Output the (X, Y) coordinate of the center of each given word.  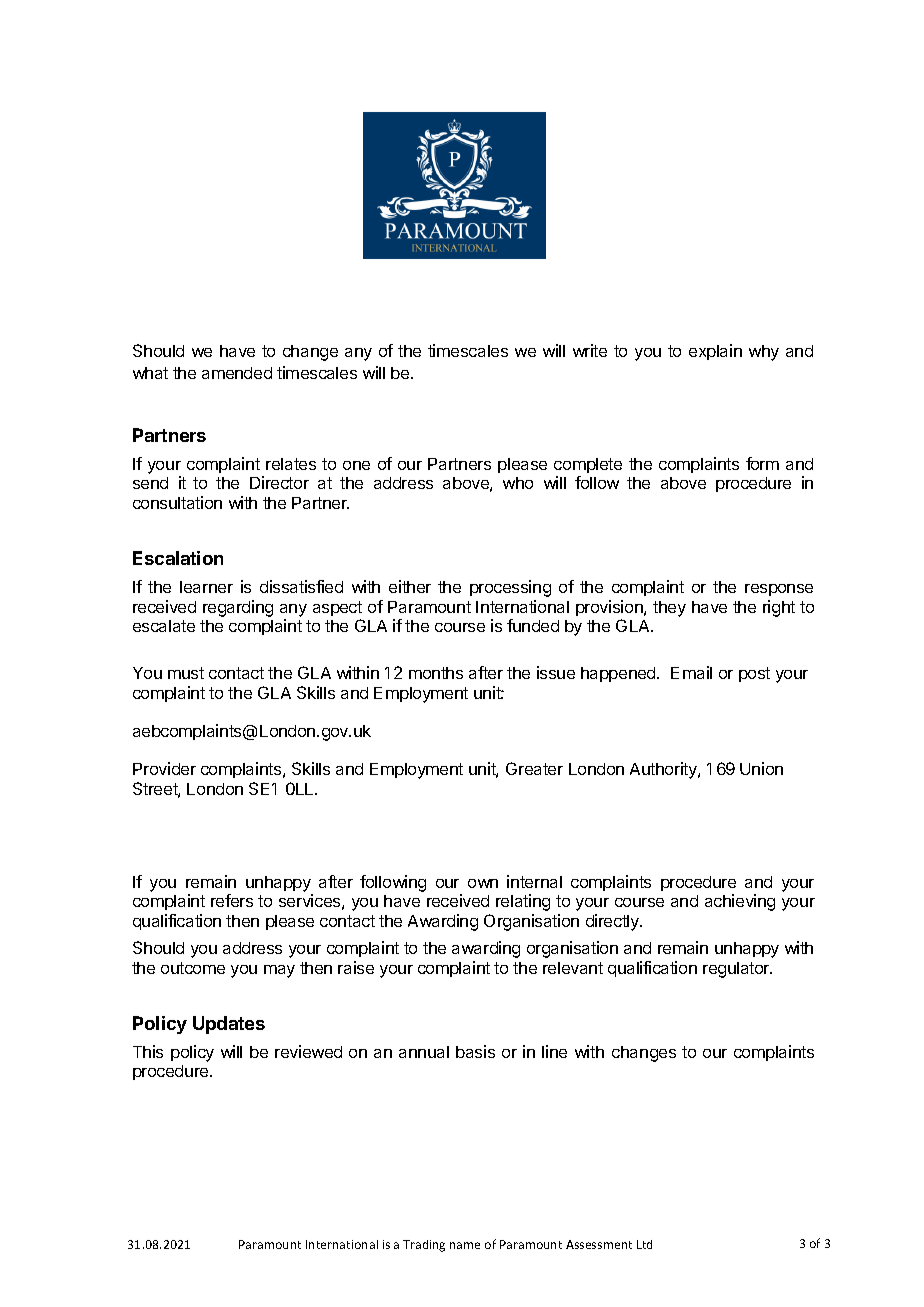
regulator (737, 970)
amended (237, 373)
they (669, 609)
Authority (664, 770)
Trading (424, 1246)
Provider (164, 768)
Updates (229, 1025)
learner (206, 587)
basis (475, 1051)
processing (510, 588)
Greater (534, 768)
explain (715, 352)
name (465, 1245)
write (590, 350)
